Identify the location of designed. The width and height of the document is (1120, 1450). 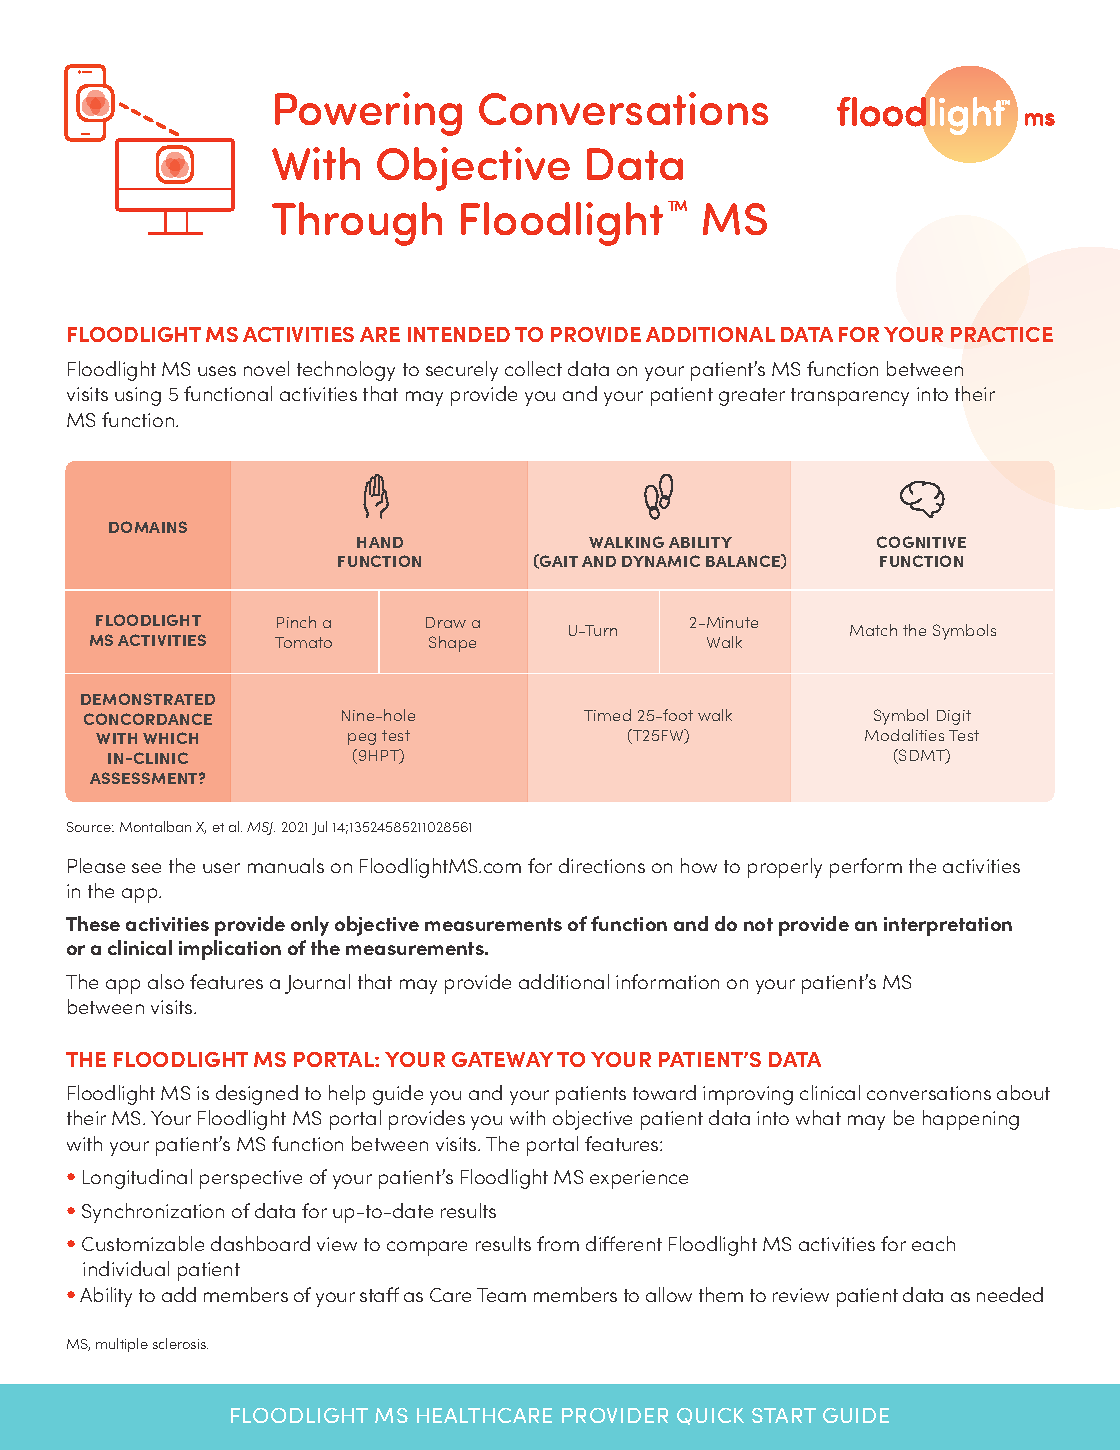
(257, 1095).
